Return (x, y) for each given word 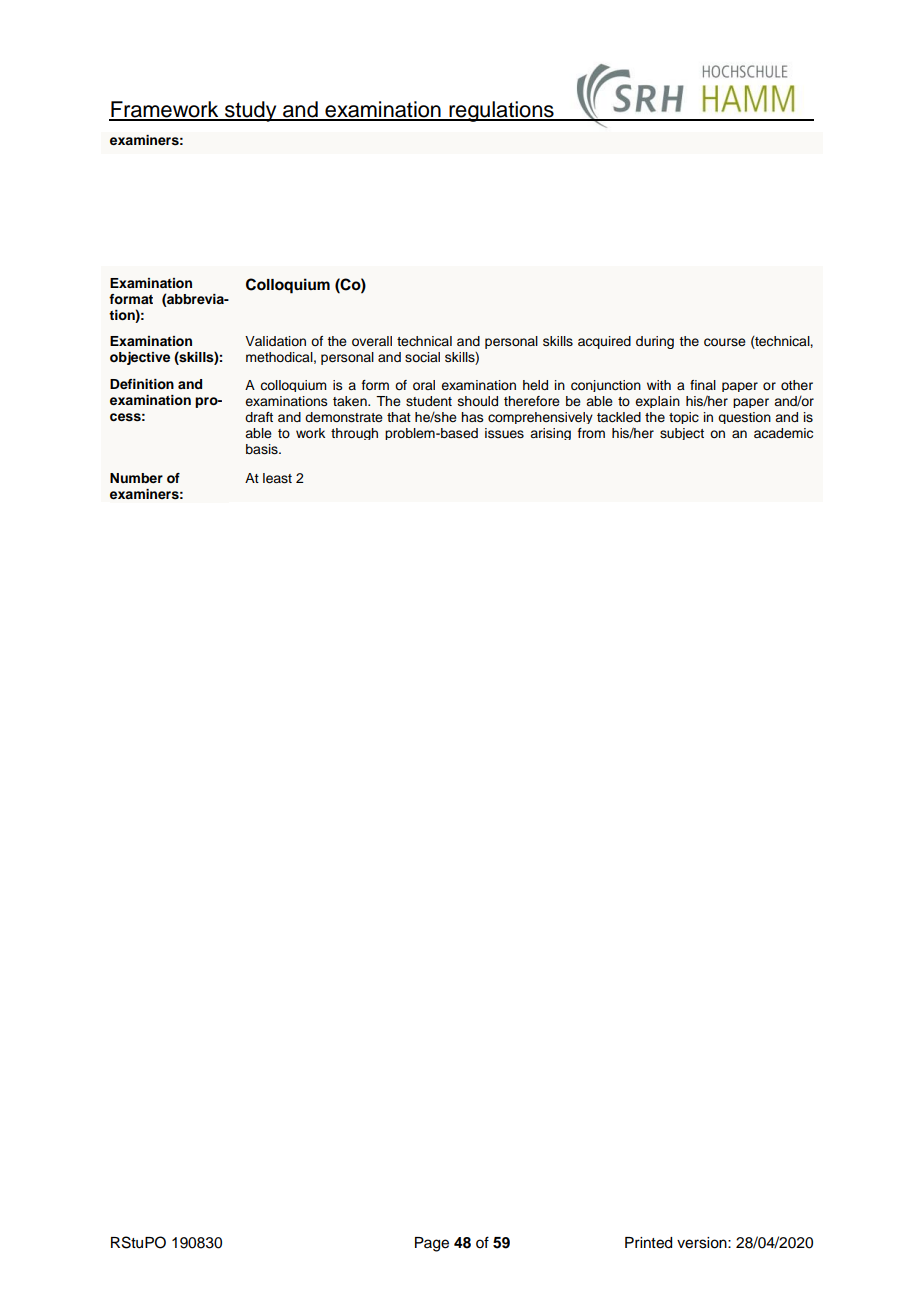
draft (259, 417)
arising (551, 434)
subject (682, 434)
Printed (648, 1243)
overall (372, 341)
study (251, 111)
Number (136, 478)
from (591, 433)
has (472, 417)
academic (783, 433)
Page (432, 1244)
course (725, 342)
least (277, 478)
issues (504, 433)
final (703, 385)
